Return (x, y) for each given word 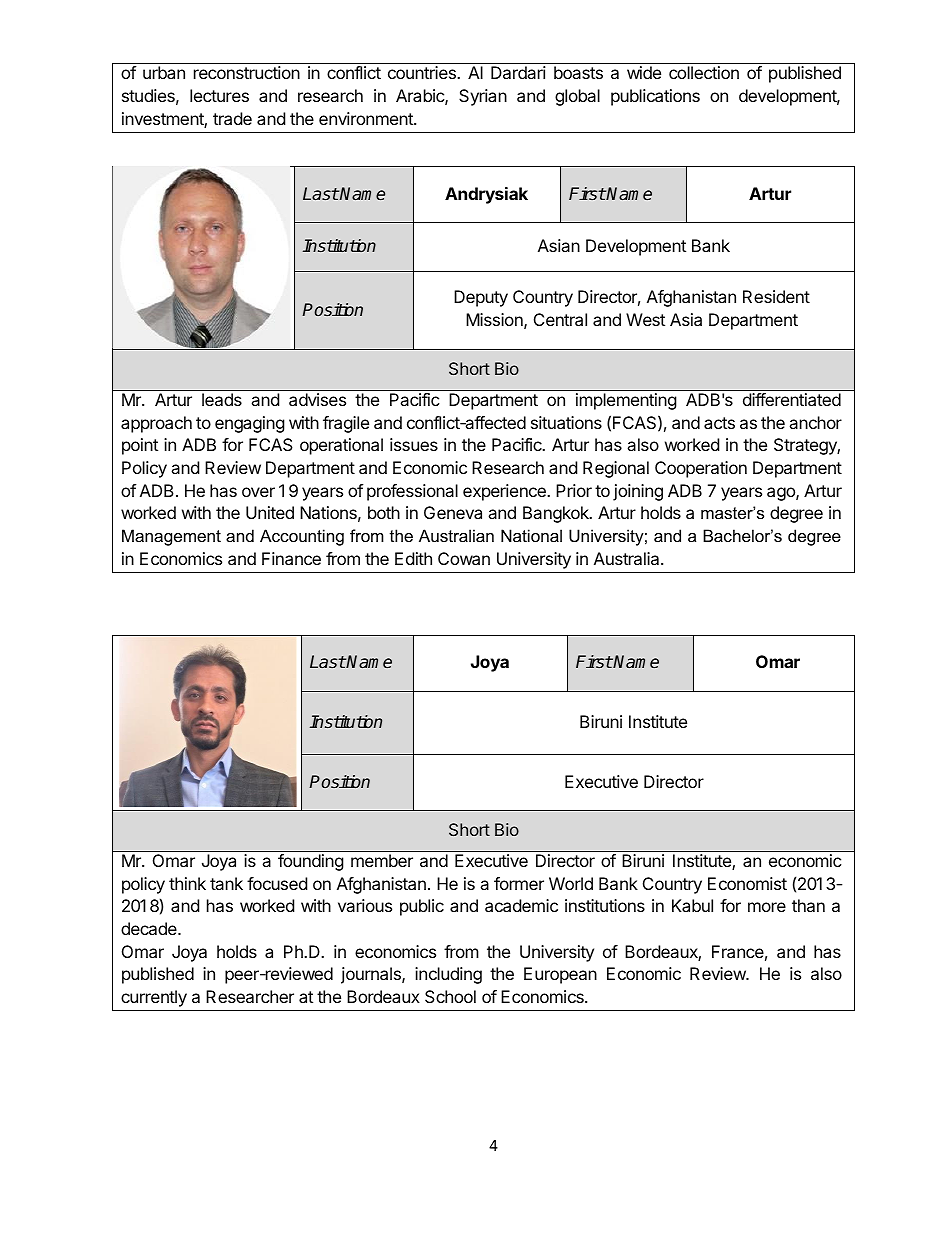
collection (704, 72)
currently (154, 998)
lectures (219, 95)
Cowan (464, 558)
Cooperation (701, 469)
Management (171, 537)
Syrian (483, 97)
